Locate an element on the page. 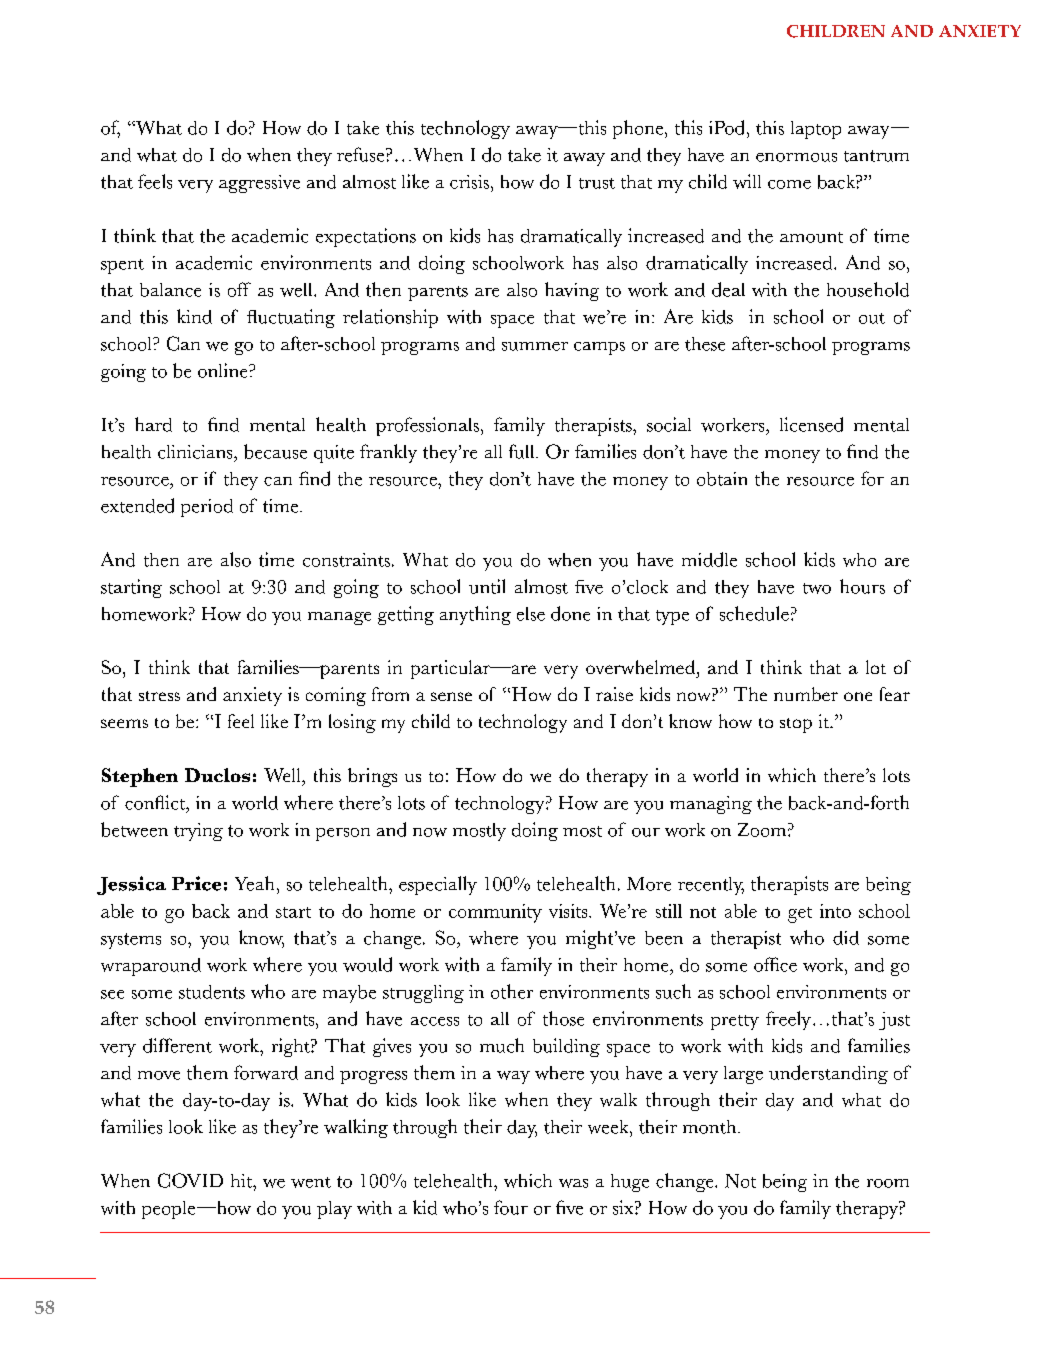  trying is located at coordinates (198, 832).
